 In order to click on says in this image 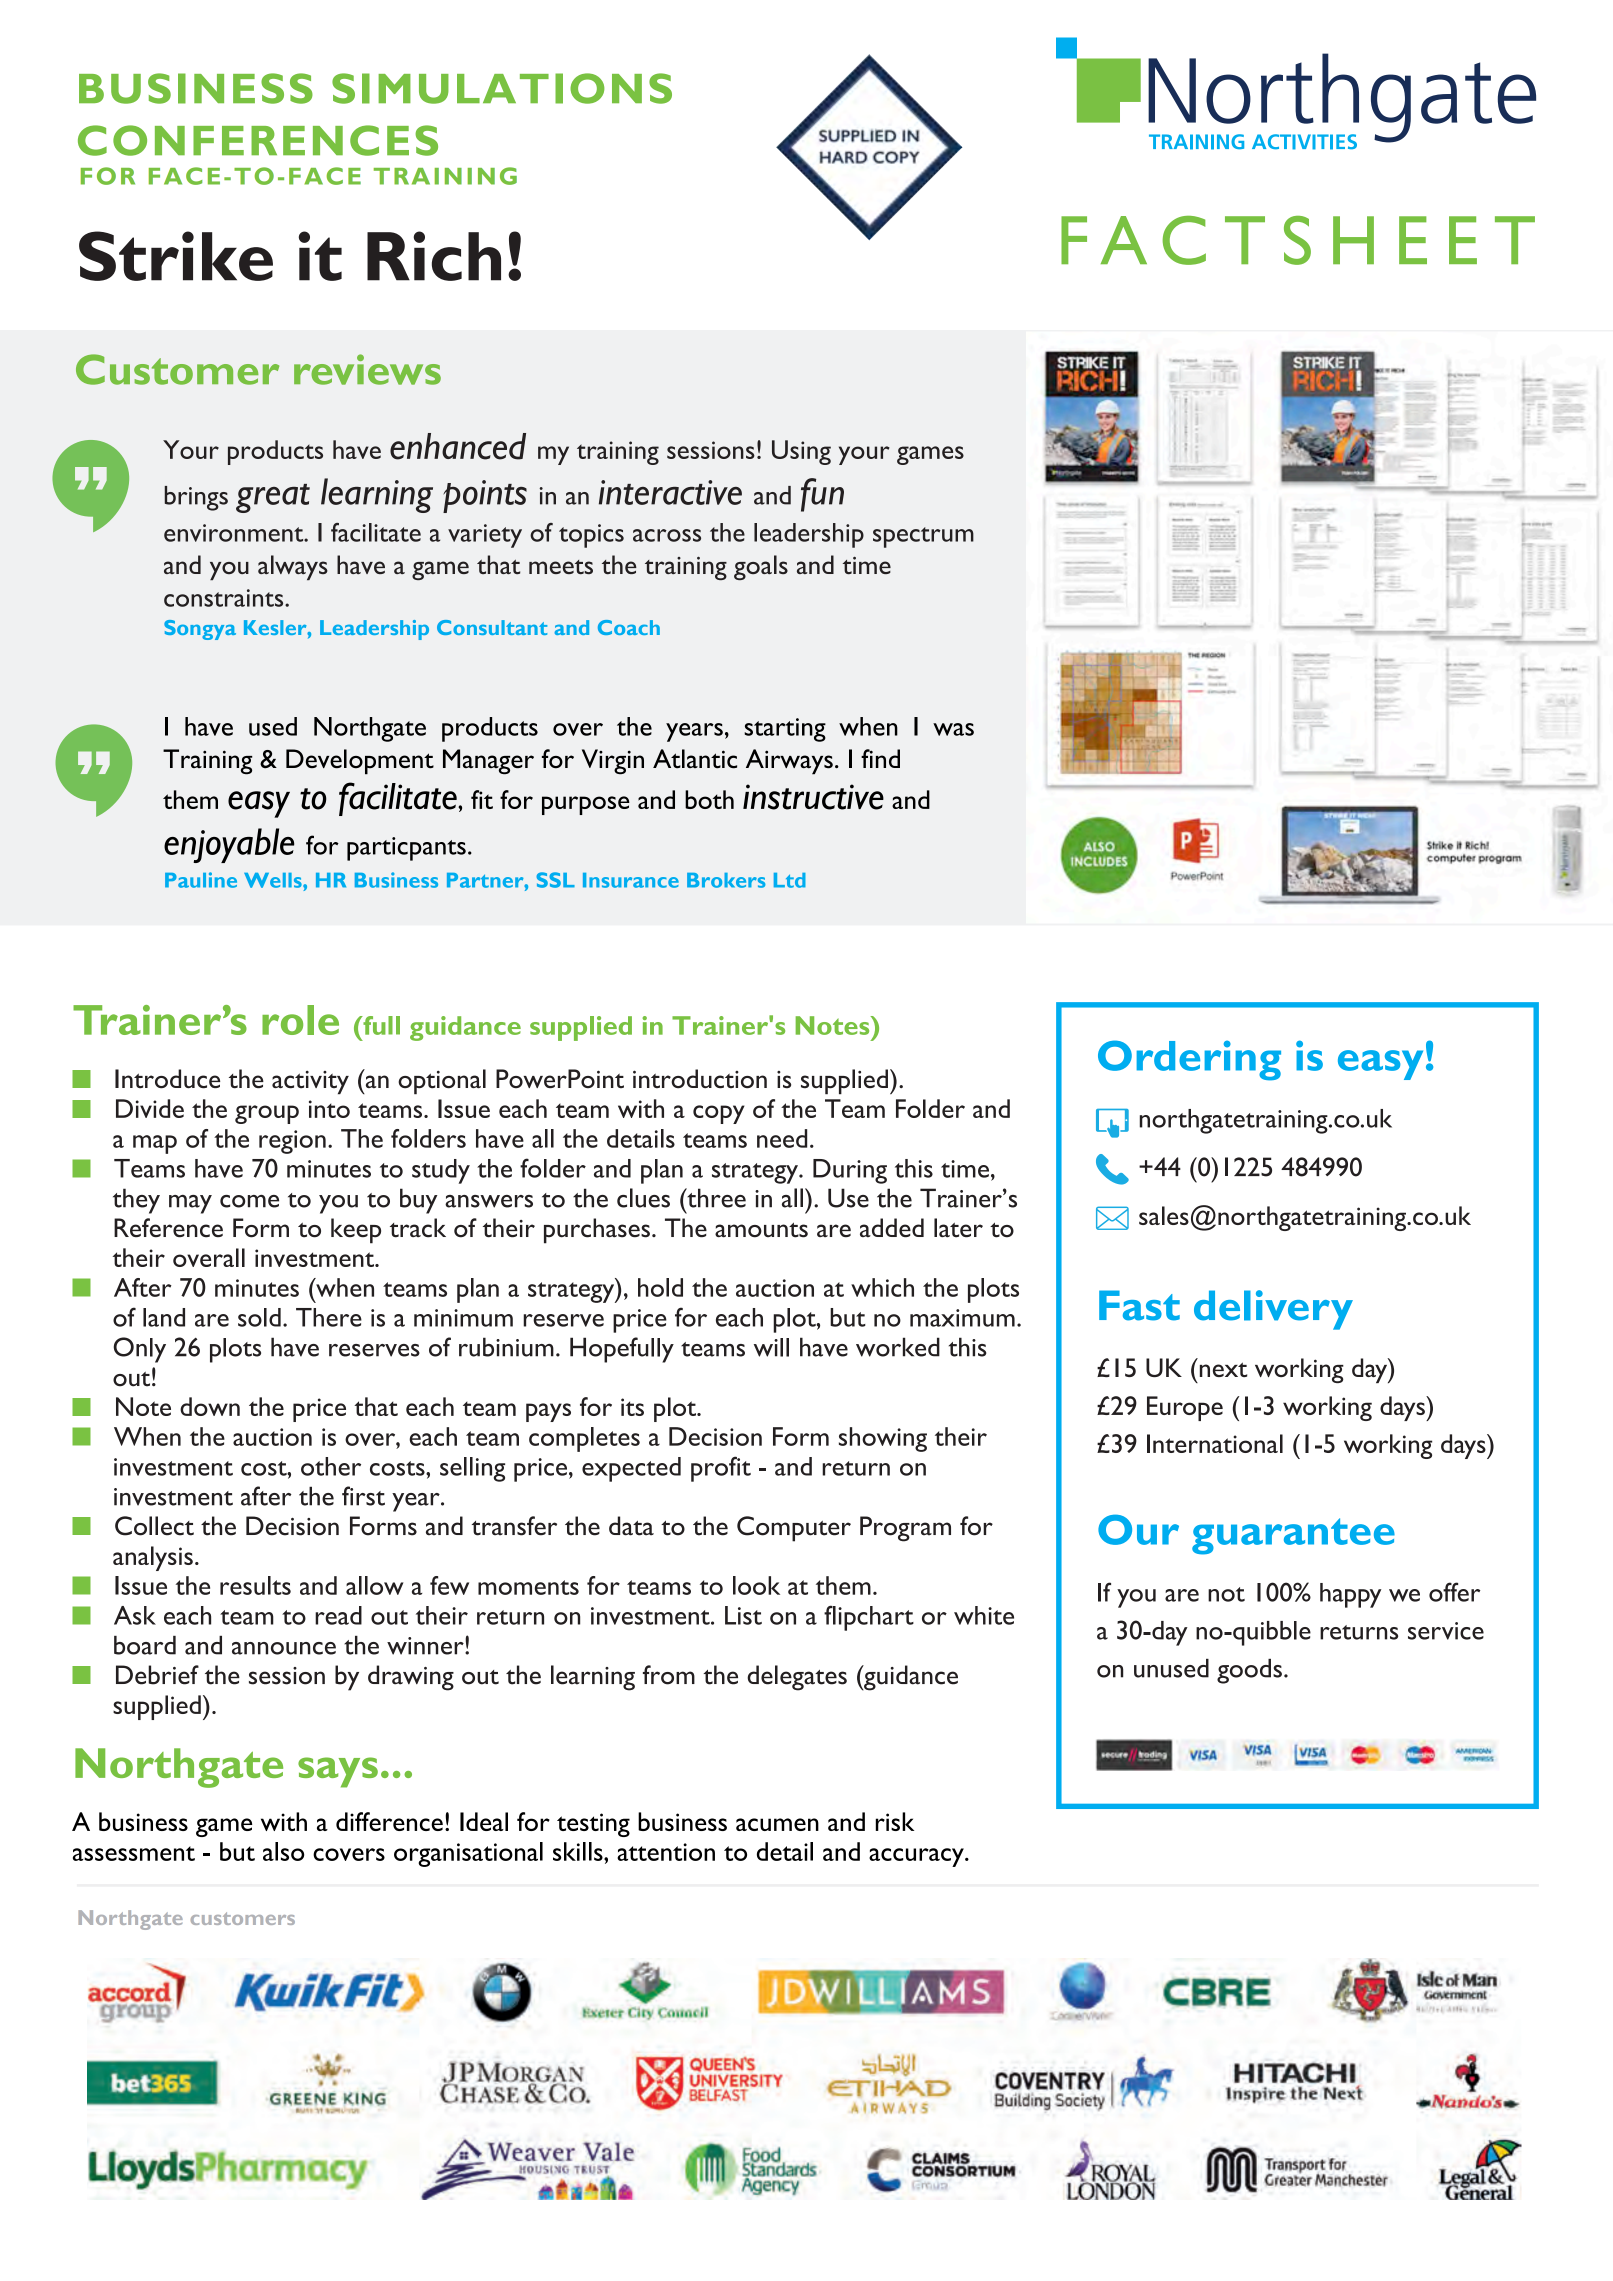, I will do `click(338, 1772)`.
